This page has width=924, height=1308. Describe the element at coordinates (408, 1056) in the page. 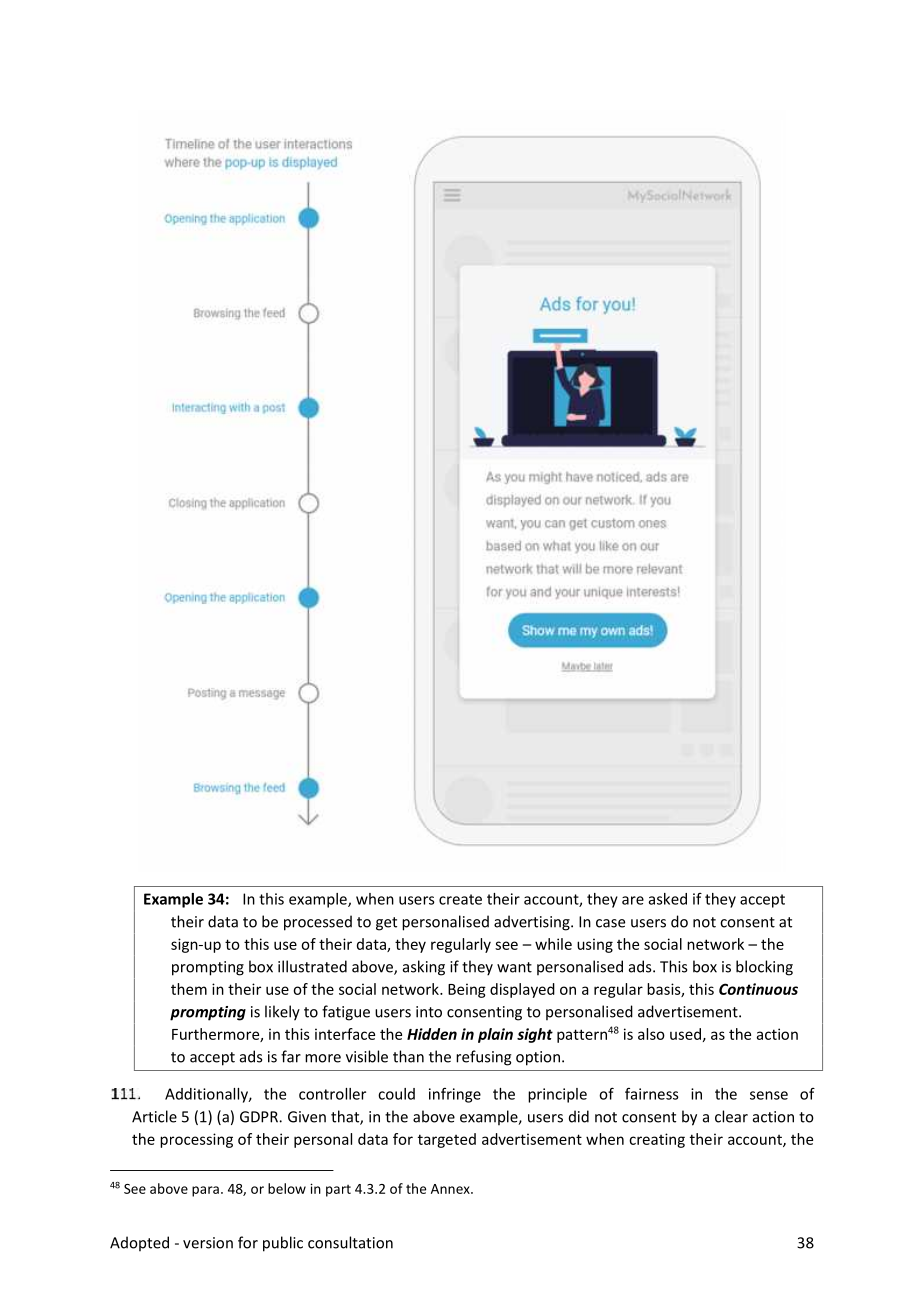

I see `than` at that location.
